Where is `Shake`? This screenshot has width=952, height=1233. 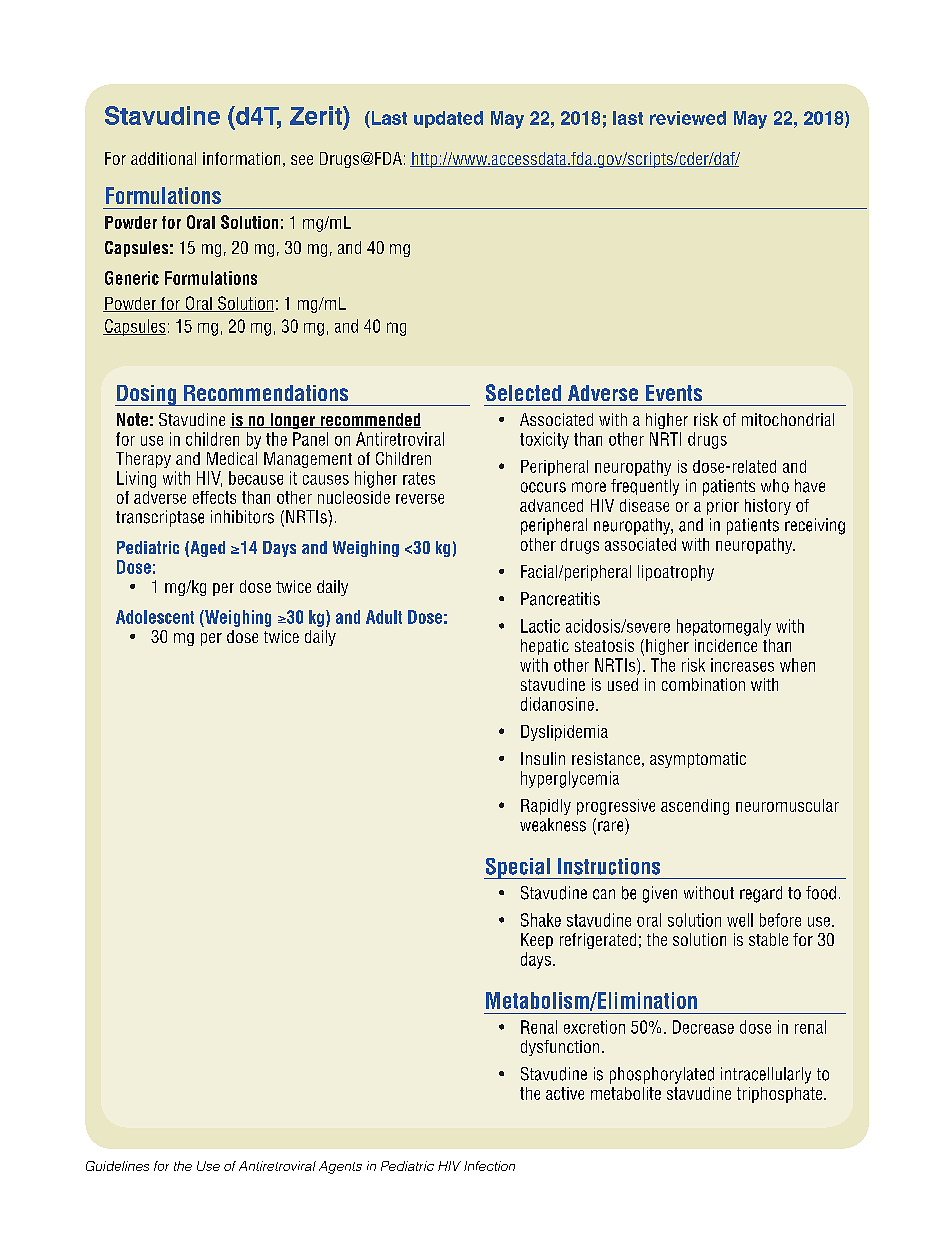
Shake is located at coordinates (541, 920).
